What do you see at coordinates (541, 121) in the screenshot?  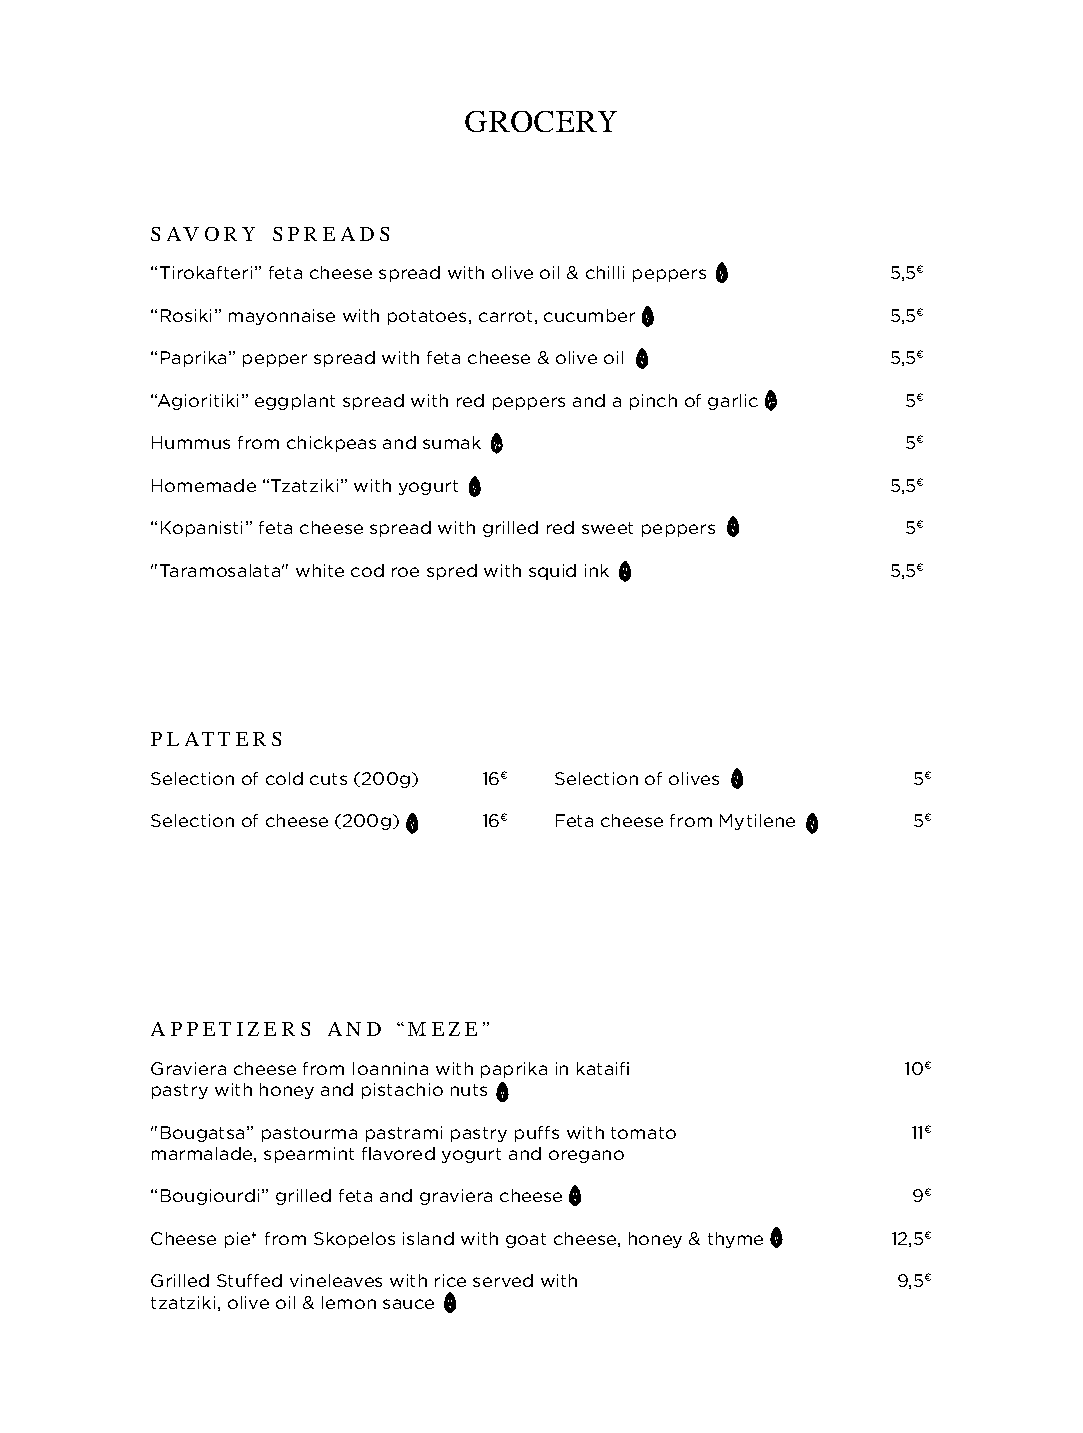 I see `GROCERY` at bounding box center [541, 121].
